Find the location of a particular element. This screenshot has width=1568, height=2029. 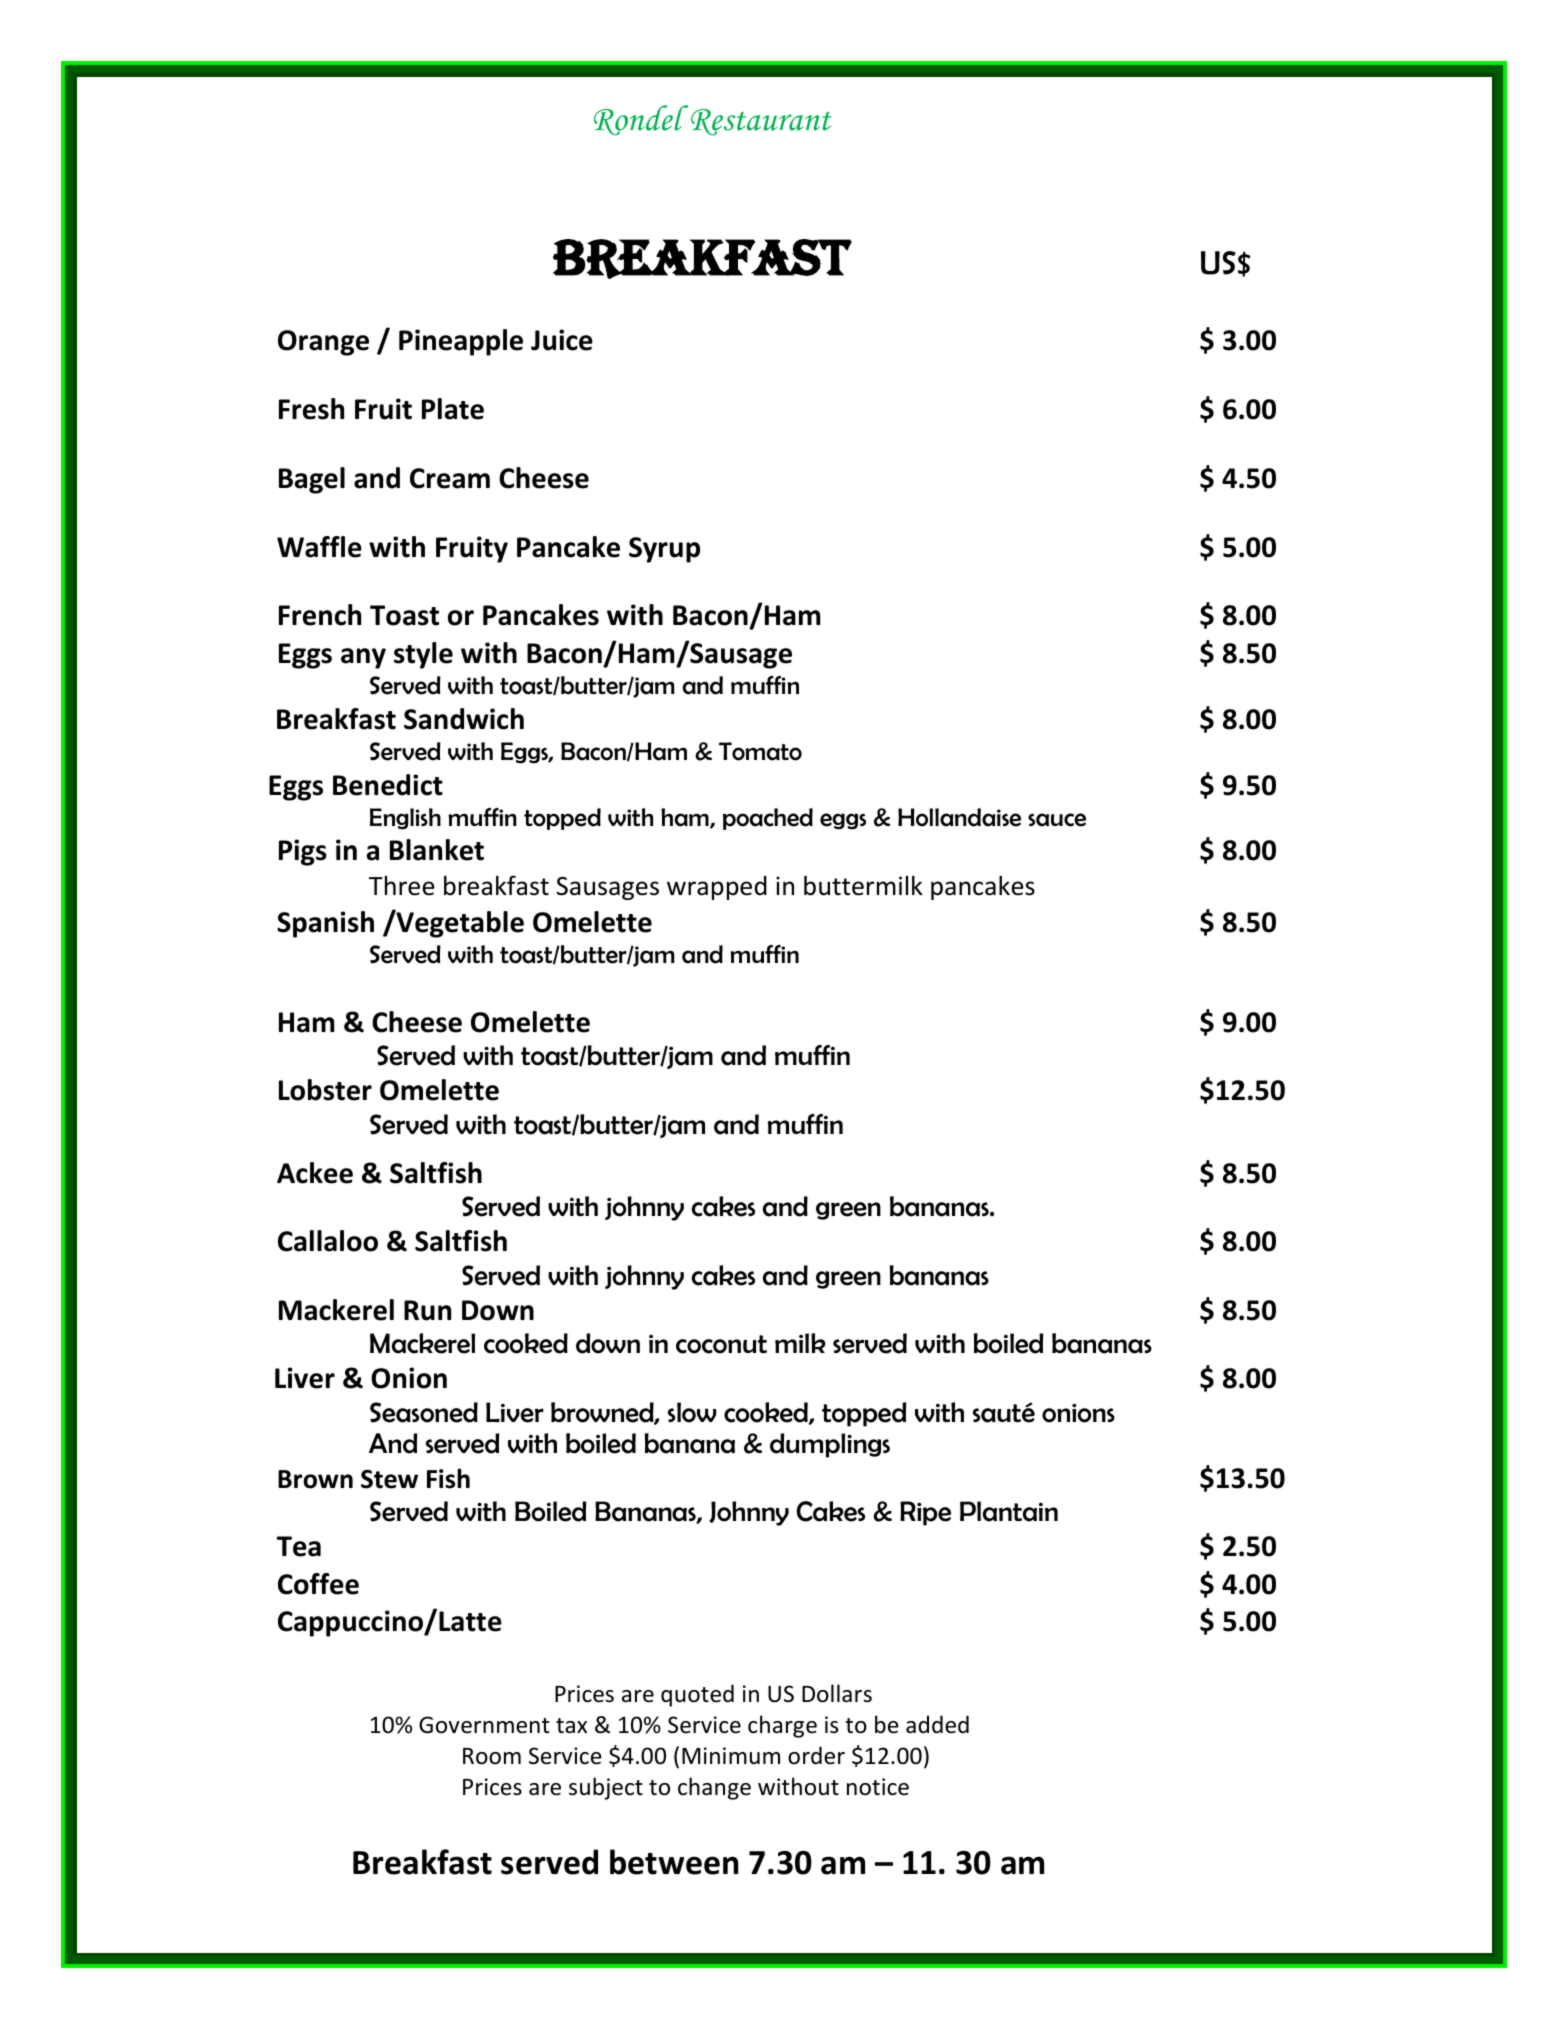

Cream is located at coordinates (450, 478).
